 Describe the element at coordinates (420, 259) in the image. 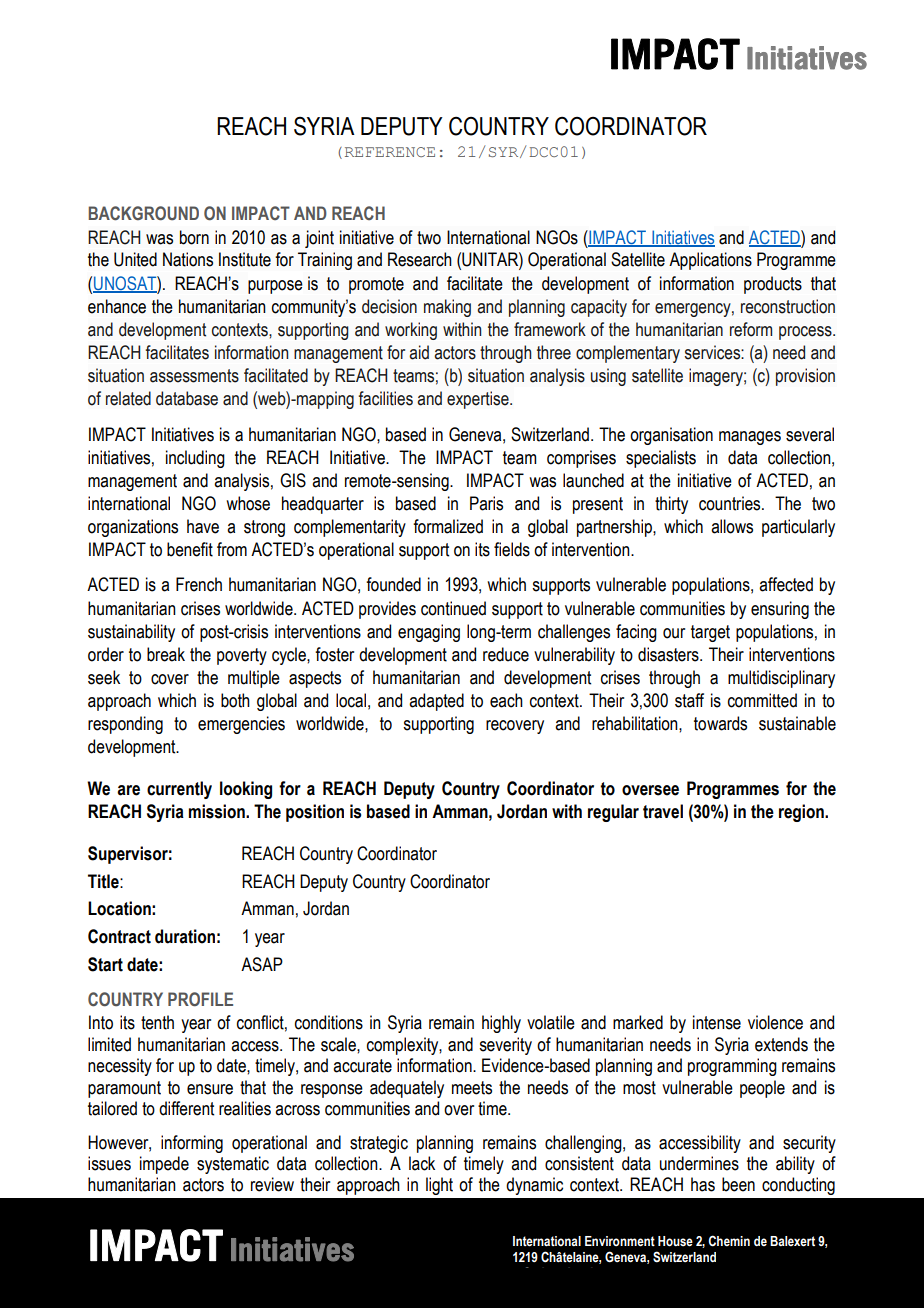

I see `Research` at that location.
